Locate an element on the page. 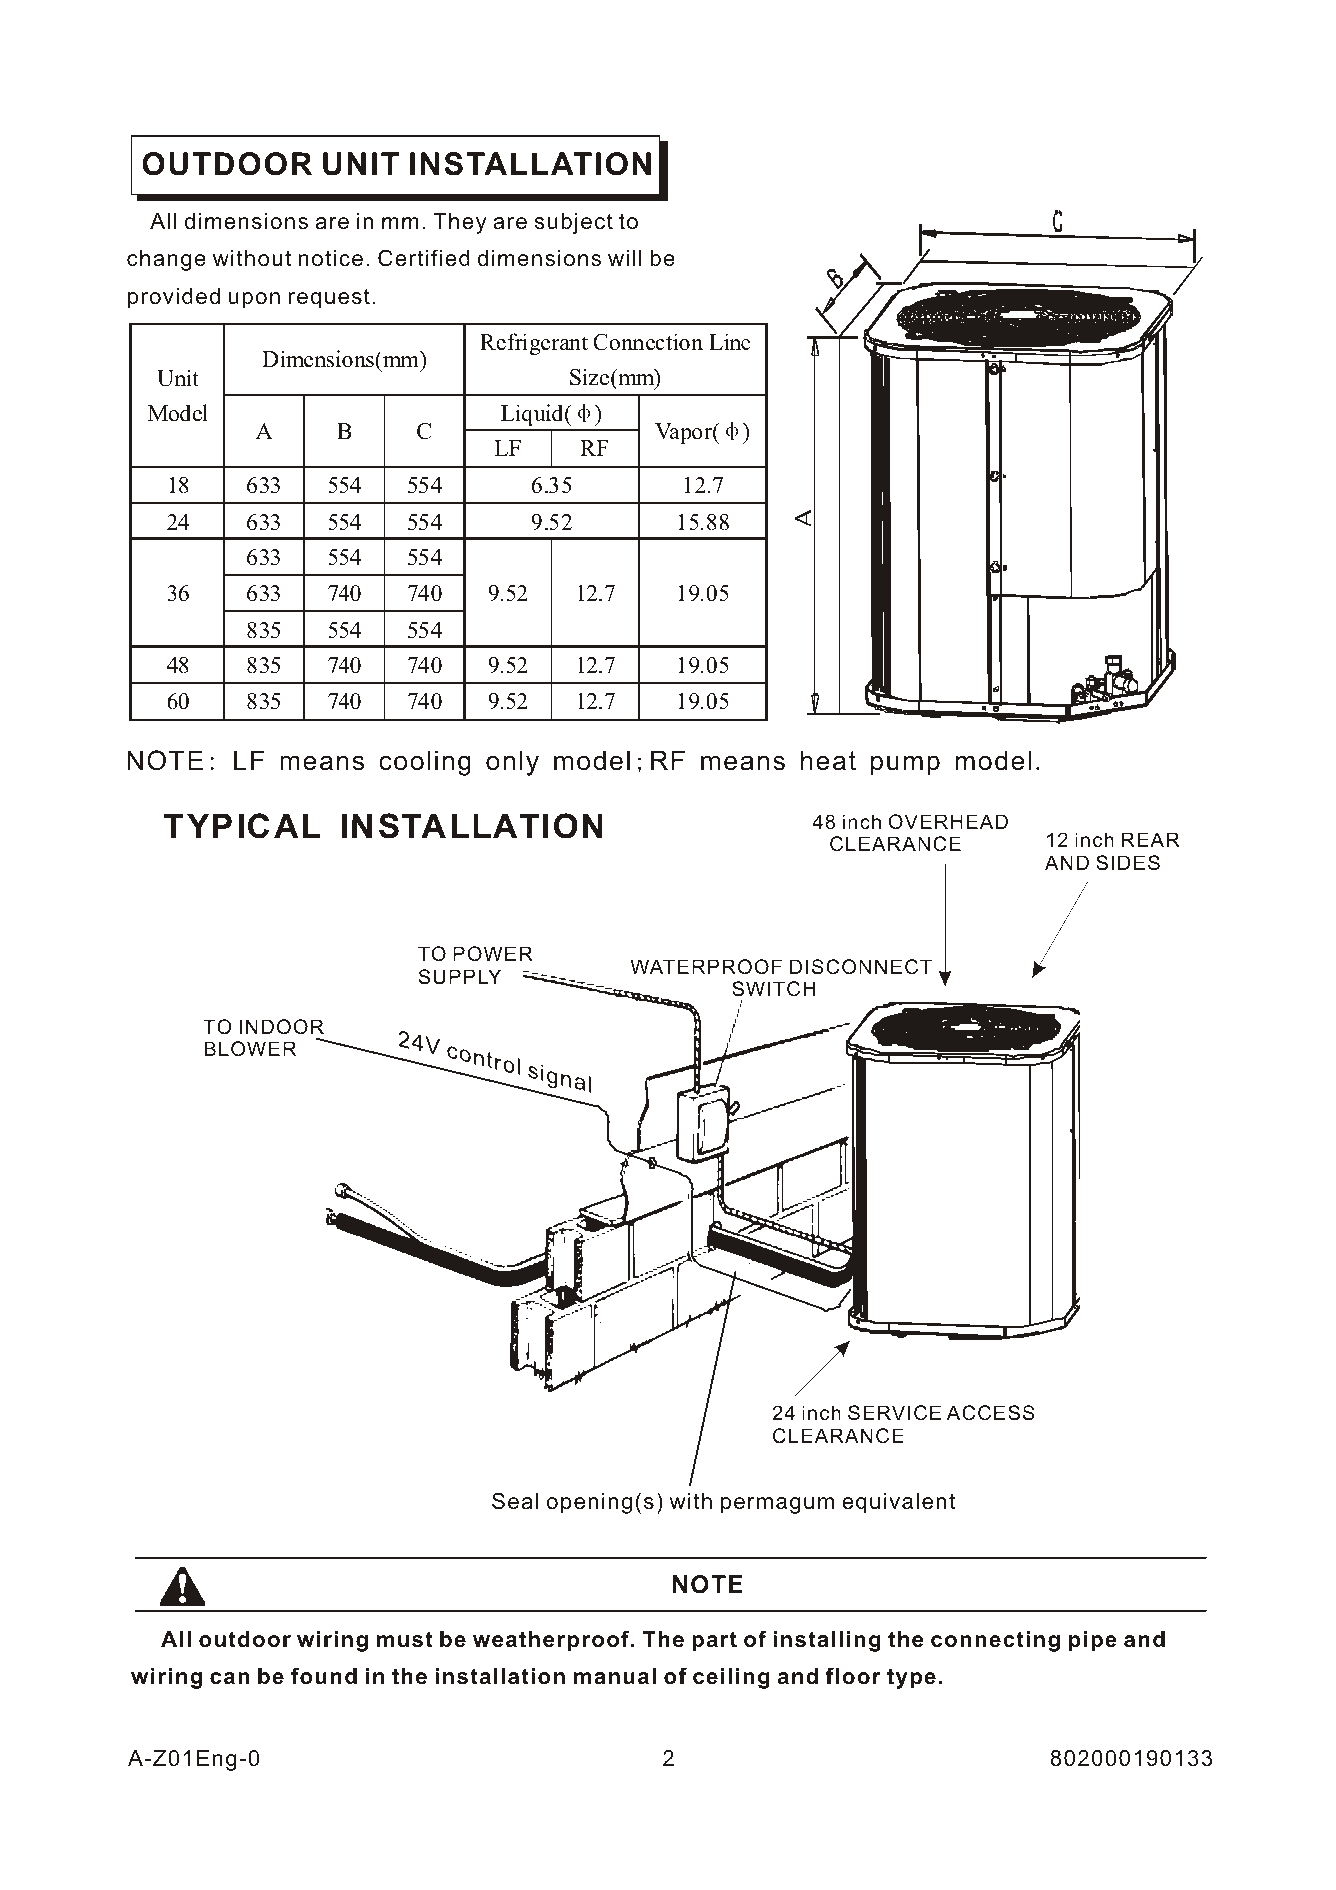  Connection is located at coordinates (648, 342).
